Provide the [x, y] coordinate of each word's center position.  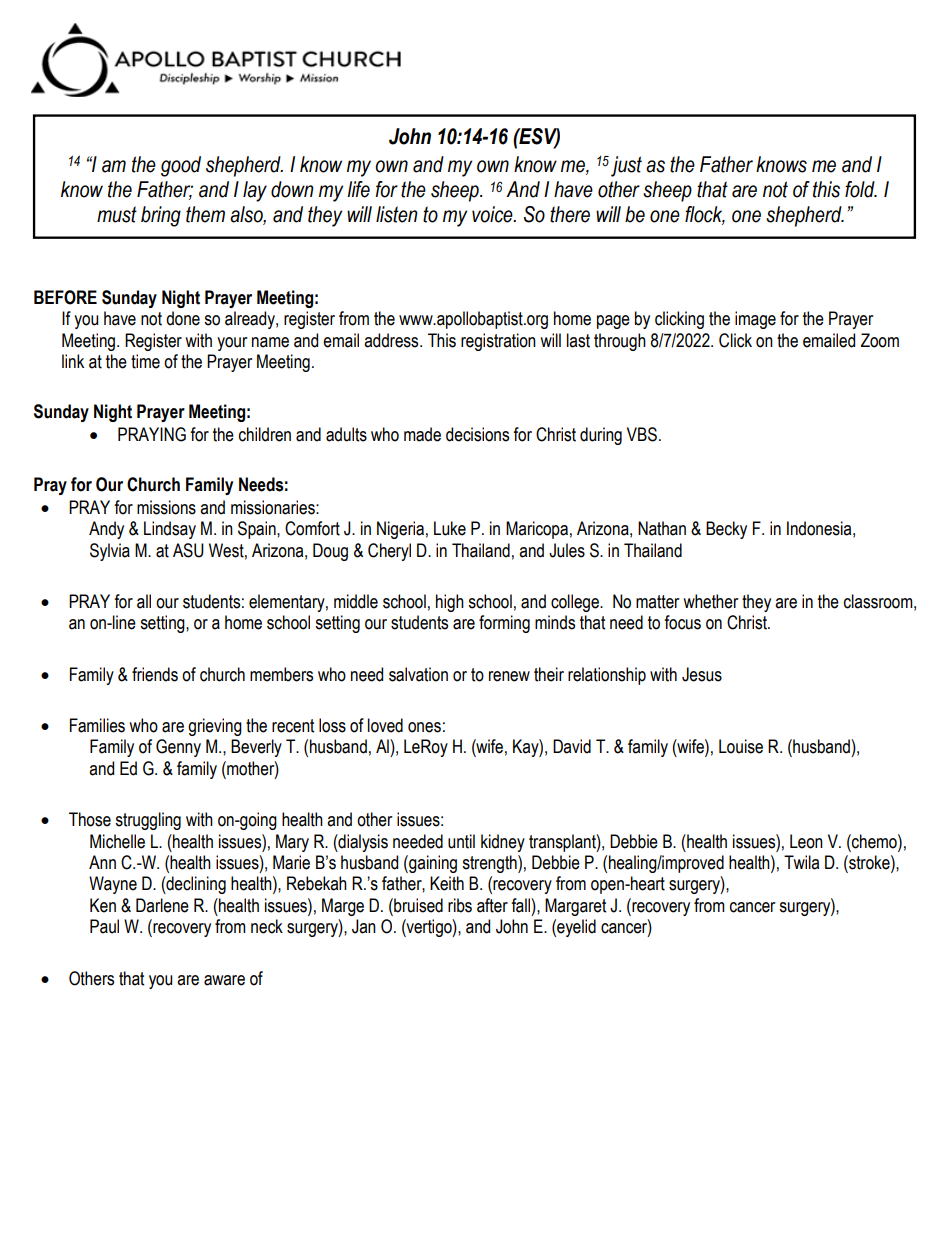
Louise [741, 746]
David [572, 746]
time [145, 361]
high [450, 603]
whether [710, 601]
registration [498, 342]
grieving [215, 727]
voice [493, 214]
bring [161, 216]
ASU [188, 550]
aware [224, 980]
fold [861, 189]
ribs [460, 905]
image [755, 320]
